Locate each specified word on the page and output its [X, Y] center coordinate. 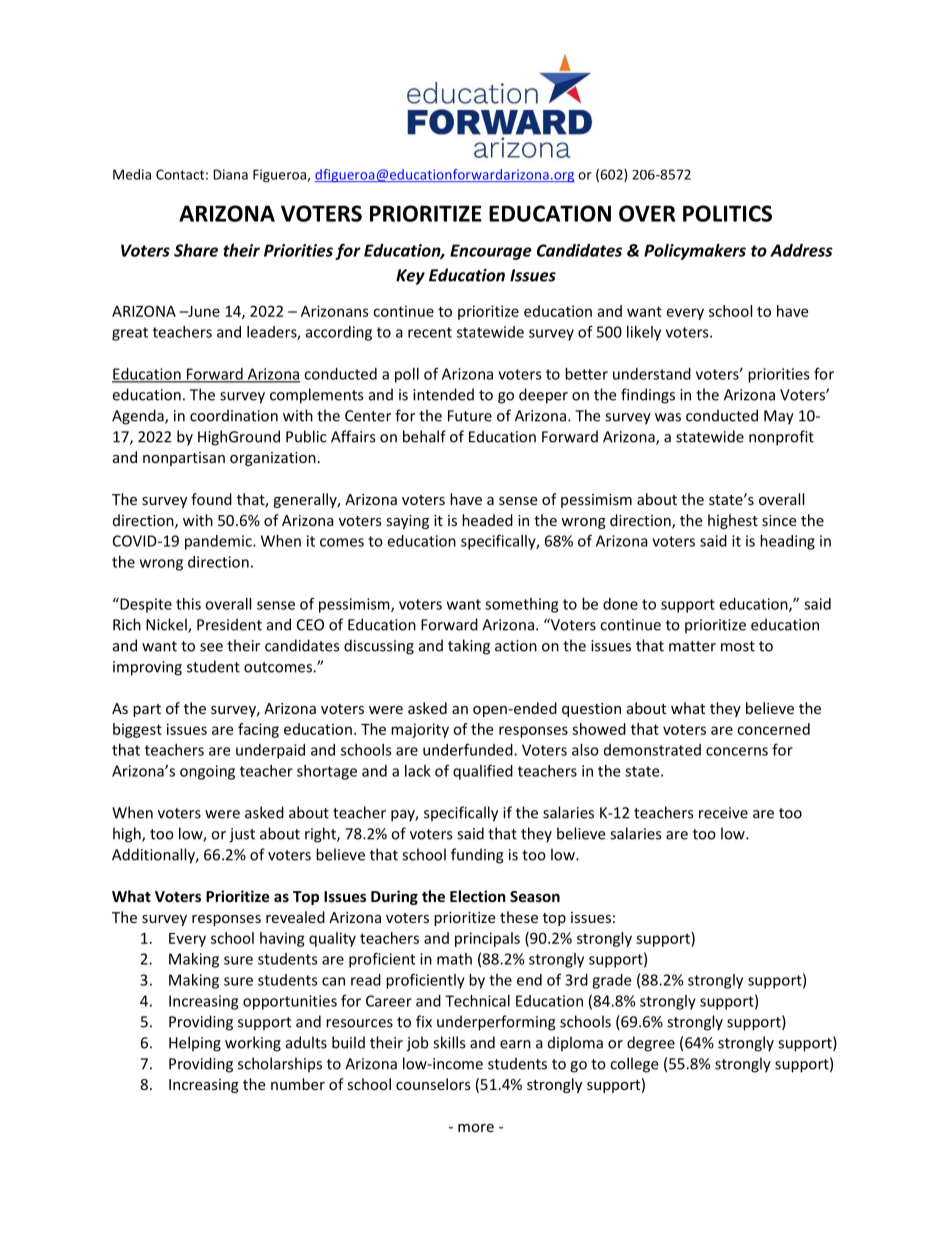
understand [652, 374]
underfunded [469, 749]
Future [470, 416]
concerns [737, 751]
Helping [195, 1044]
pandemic [219, 542]
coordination [234, 415]
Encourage [491, 252]
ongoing [207, 772]
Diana [230, 174]
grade [611, 981]
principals [487, 939]
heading [787, 542]
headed [487, 520]
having [282, 939]
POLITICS [727, 213]
